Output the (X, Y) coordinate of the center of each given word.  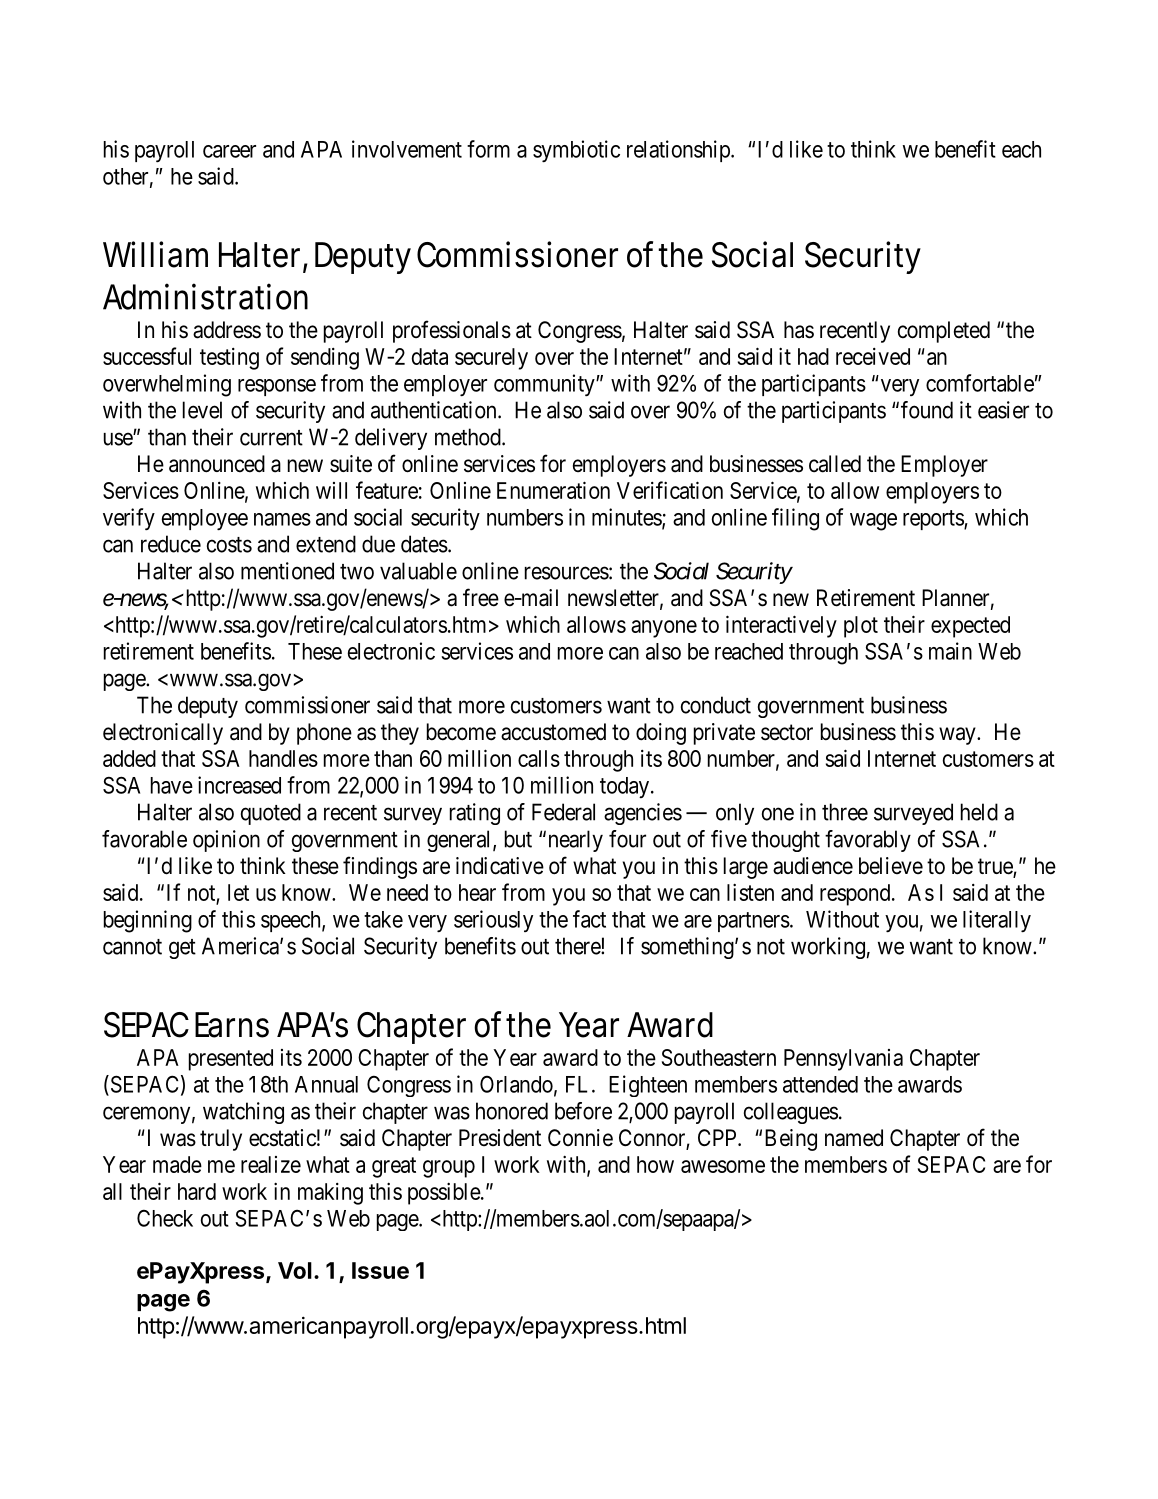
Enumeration (553, 490)
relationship (679, 151)
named (854, 1138)
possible (445, 1193)
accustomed (553, 732)
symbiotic (576, 151)
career (229, 151)
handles (283, 758)
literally (997, 921)
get (182, 949)
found (927, 410)
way (958, 736)
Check (165, 1218)
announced (217, 464)
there (578, 946)
